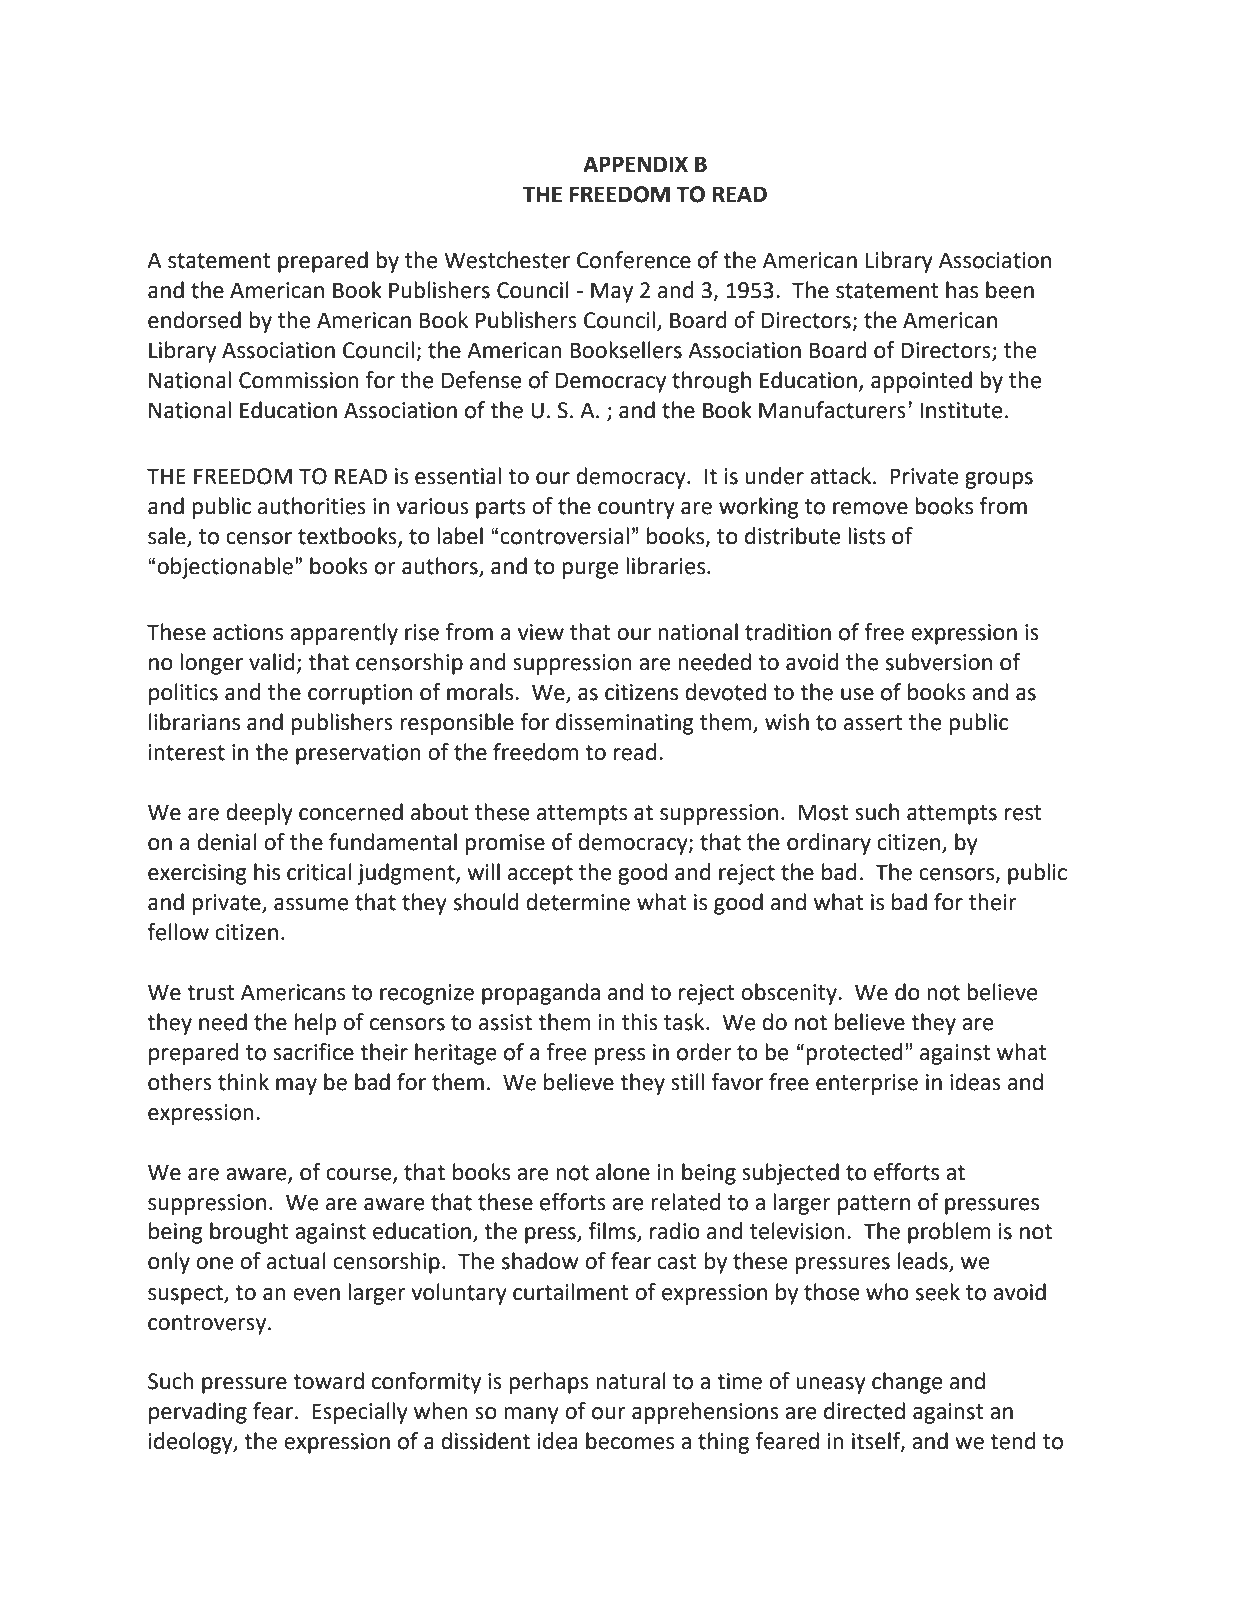  I want to click on toward, so click(328, 1381).
